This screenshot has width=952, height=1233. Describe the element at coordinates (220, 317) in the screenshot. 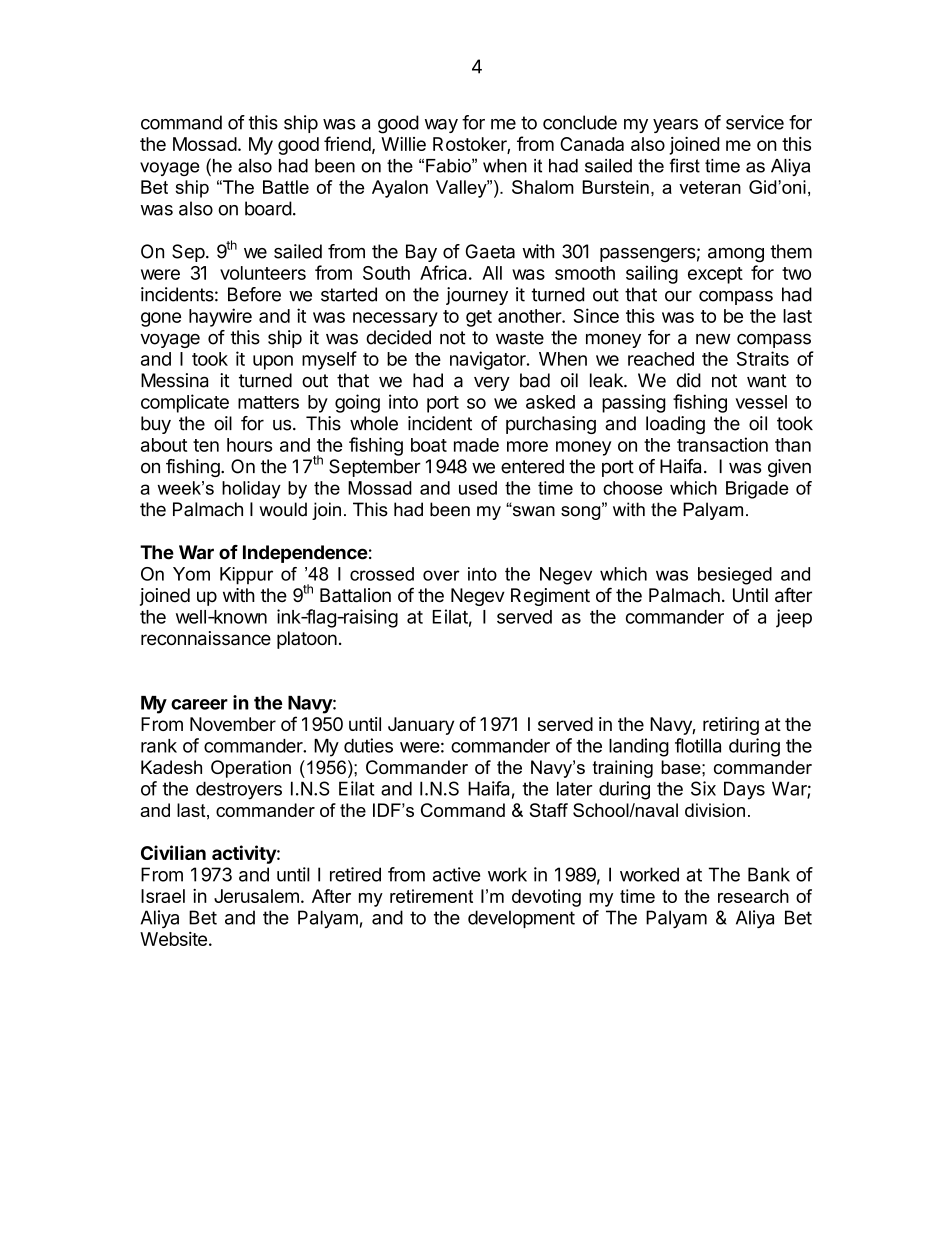

I see `haywire` at that location.
